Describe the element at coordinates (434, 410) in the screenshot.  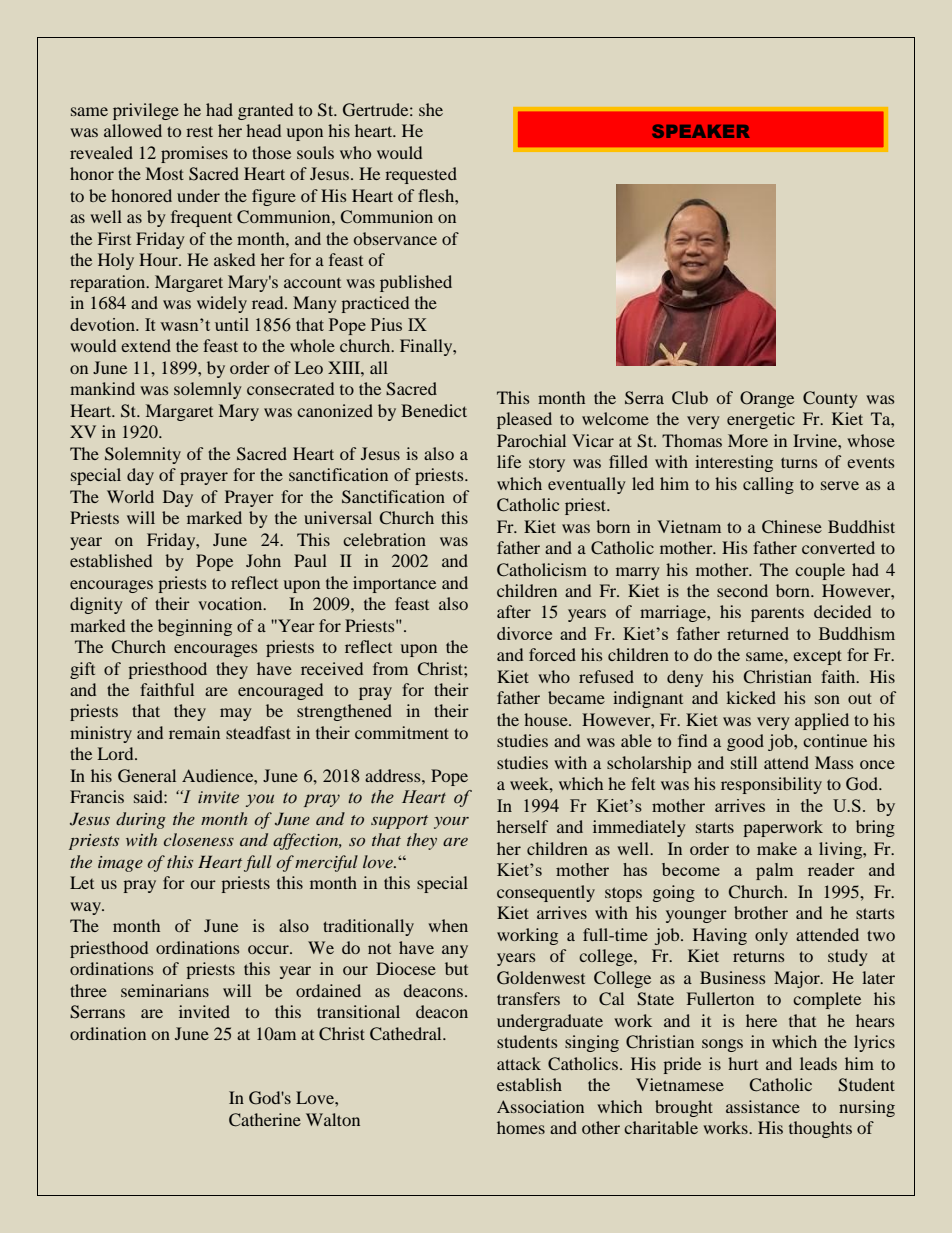
I see `Benedict` at that location.
